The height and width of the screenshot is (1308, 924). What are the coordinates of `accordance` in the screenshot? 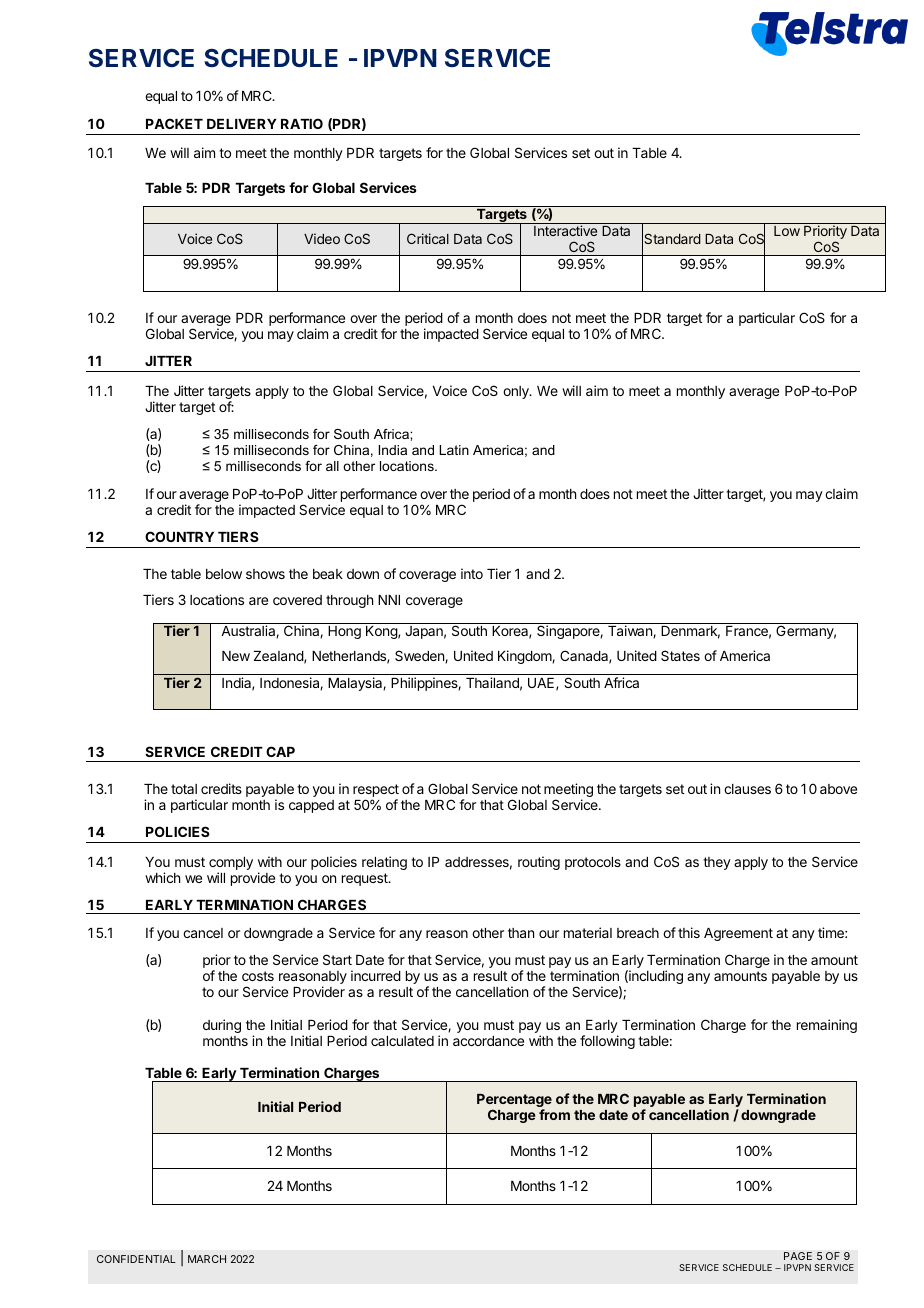 It's located at (488, 1041).
